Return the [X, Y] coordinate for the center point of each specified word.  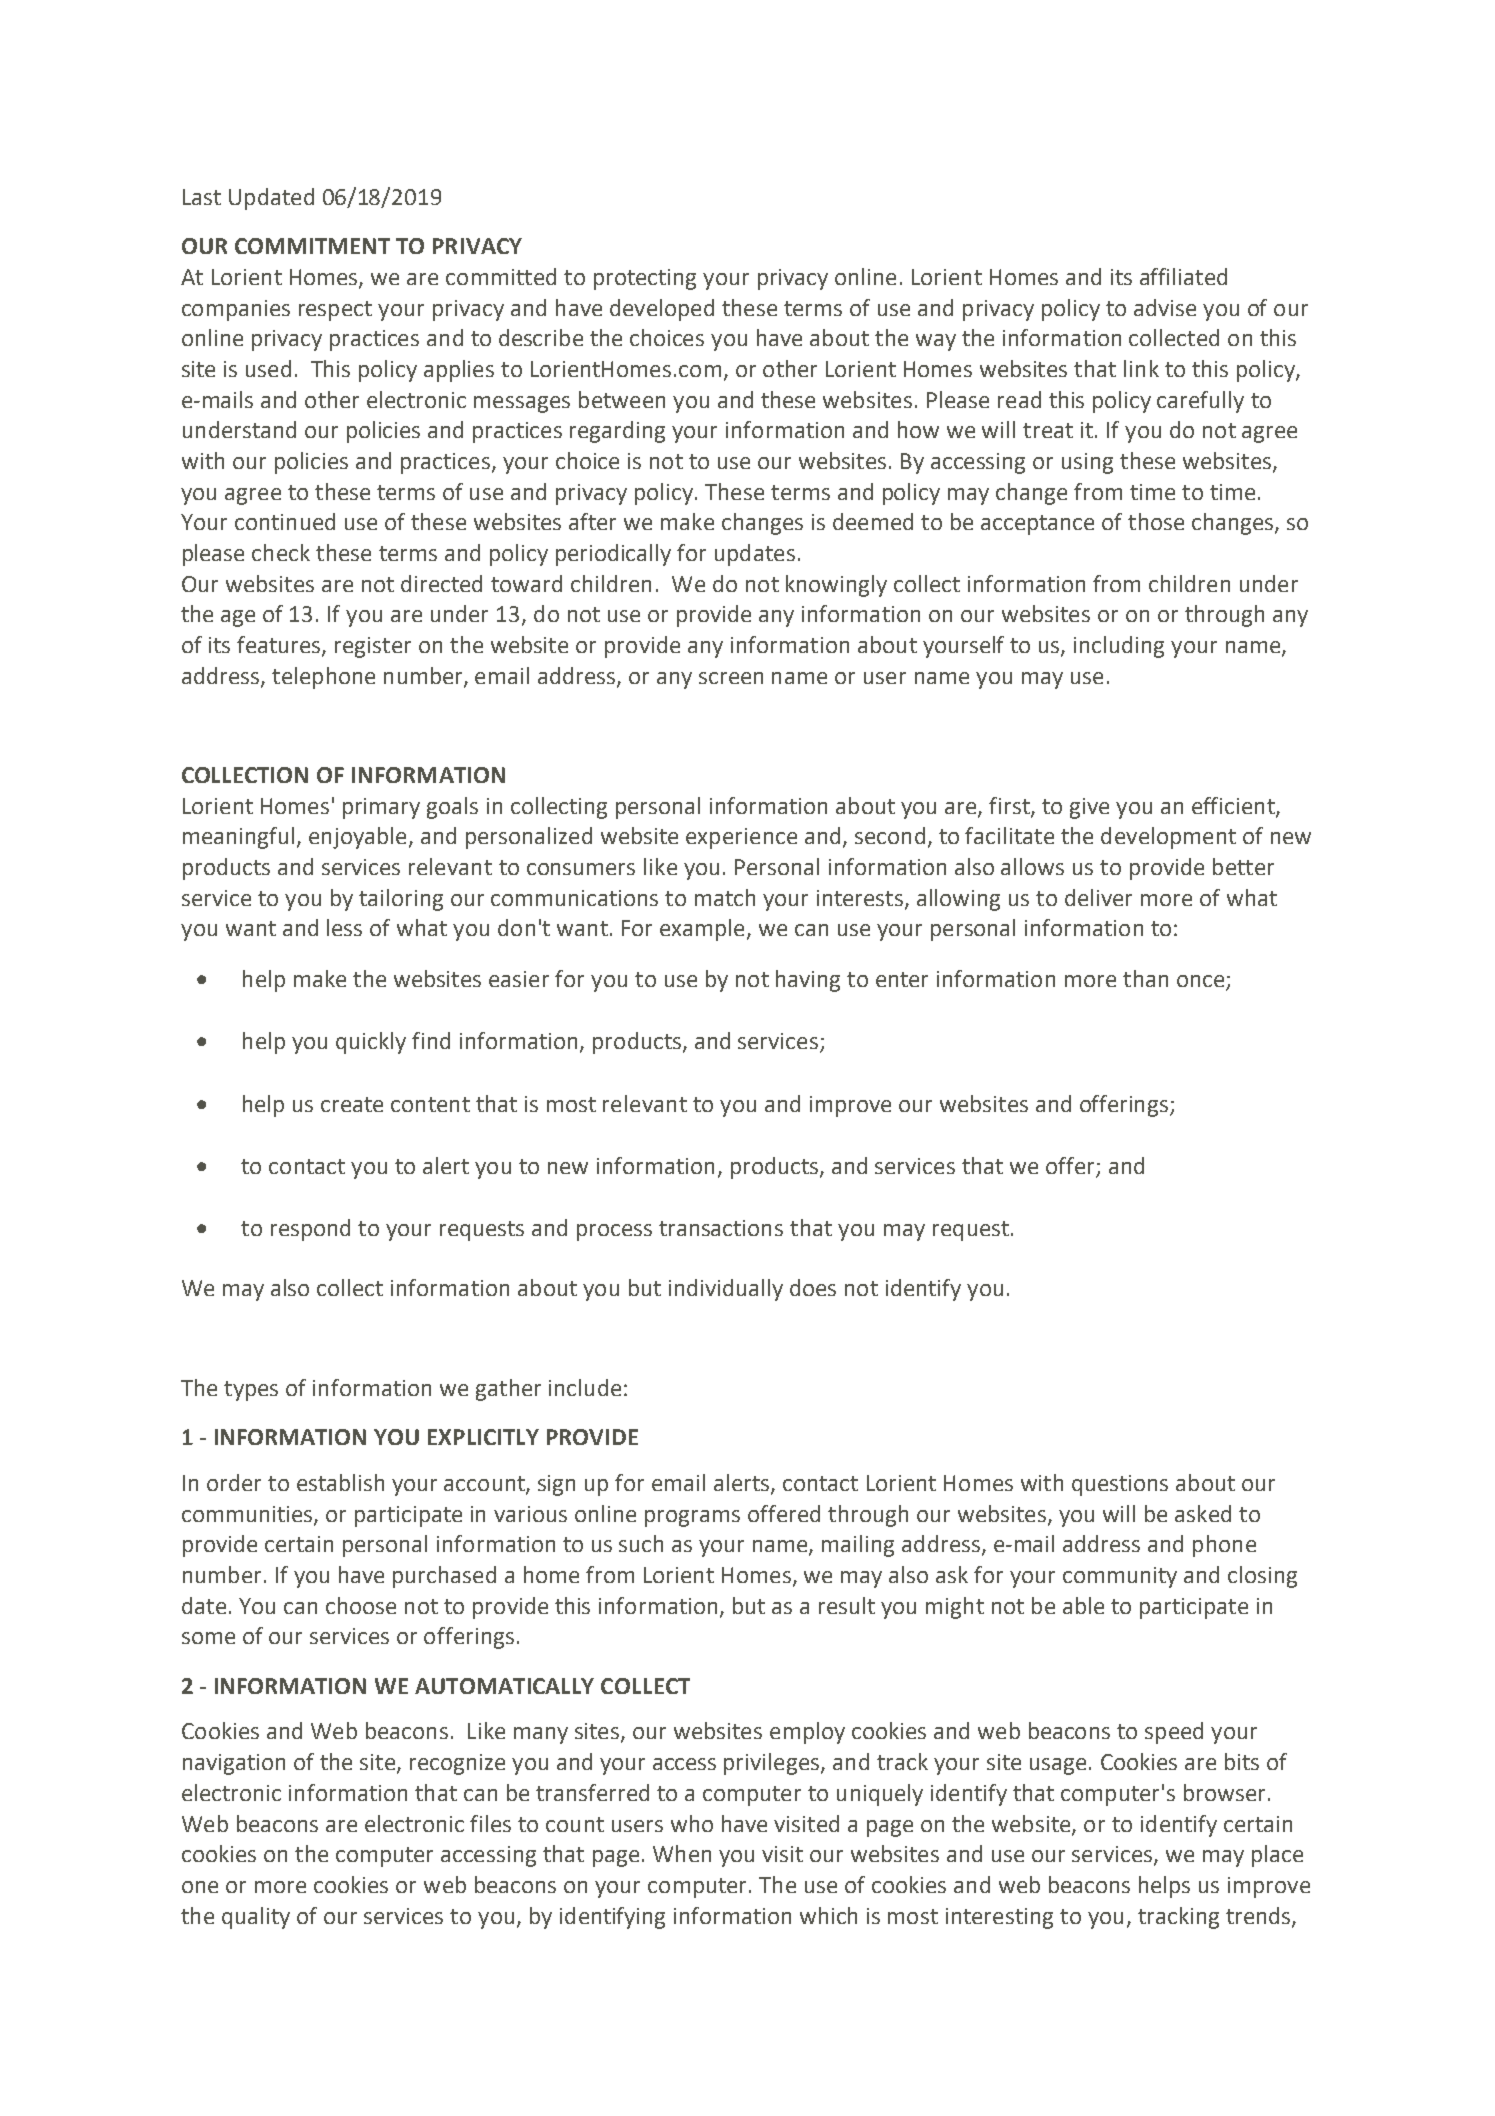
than [1145, 978]
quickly [371, 1043]
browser [1224, 1792]
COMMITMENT [312, 246]
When [682, 1853]
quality [256, 1918]
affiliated [1183, 276]
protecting [645, 279]
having [808, 981]
